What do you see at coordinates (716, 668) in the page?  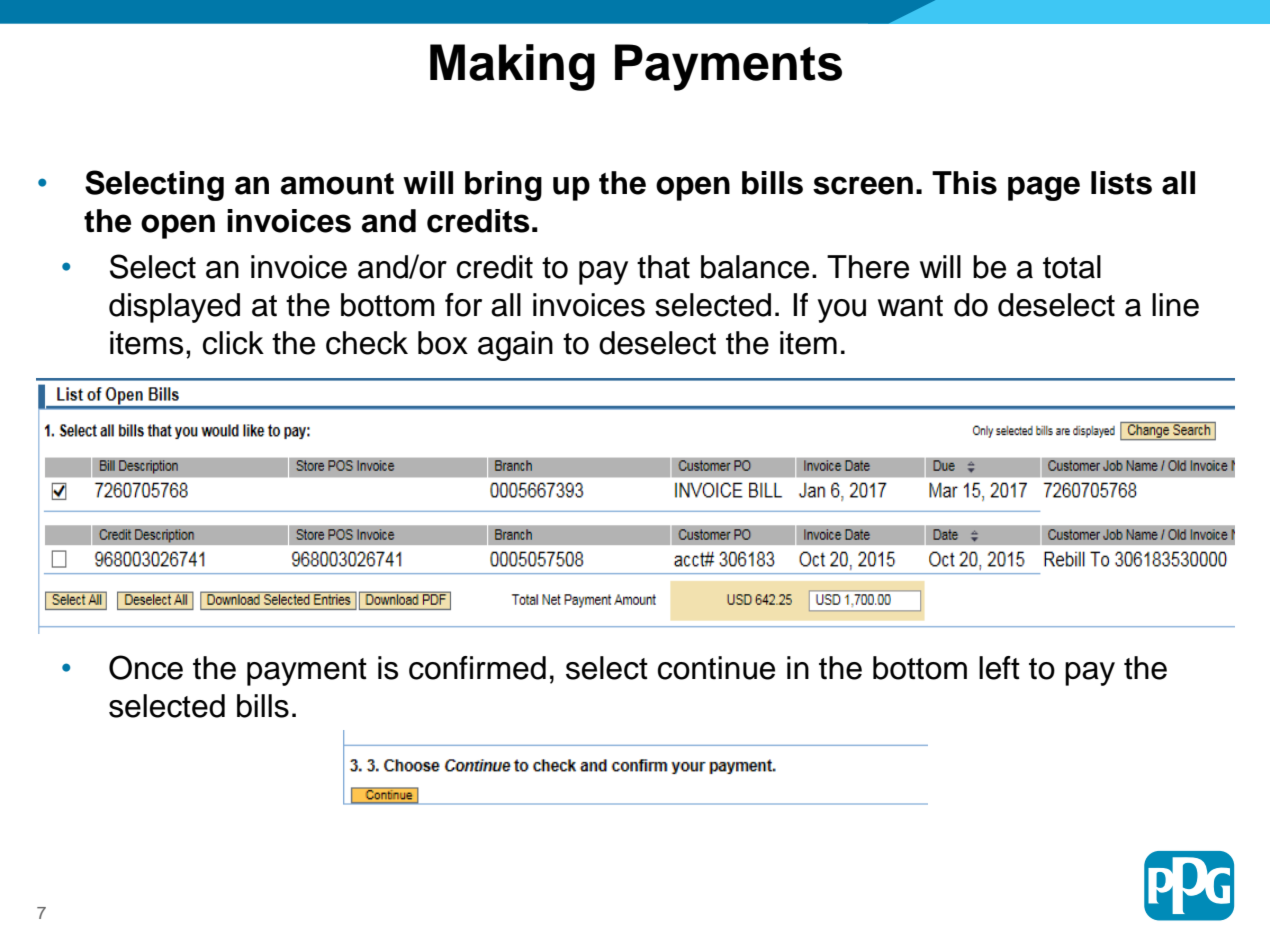 I see `continue` at bounding box center [716, 668].
